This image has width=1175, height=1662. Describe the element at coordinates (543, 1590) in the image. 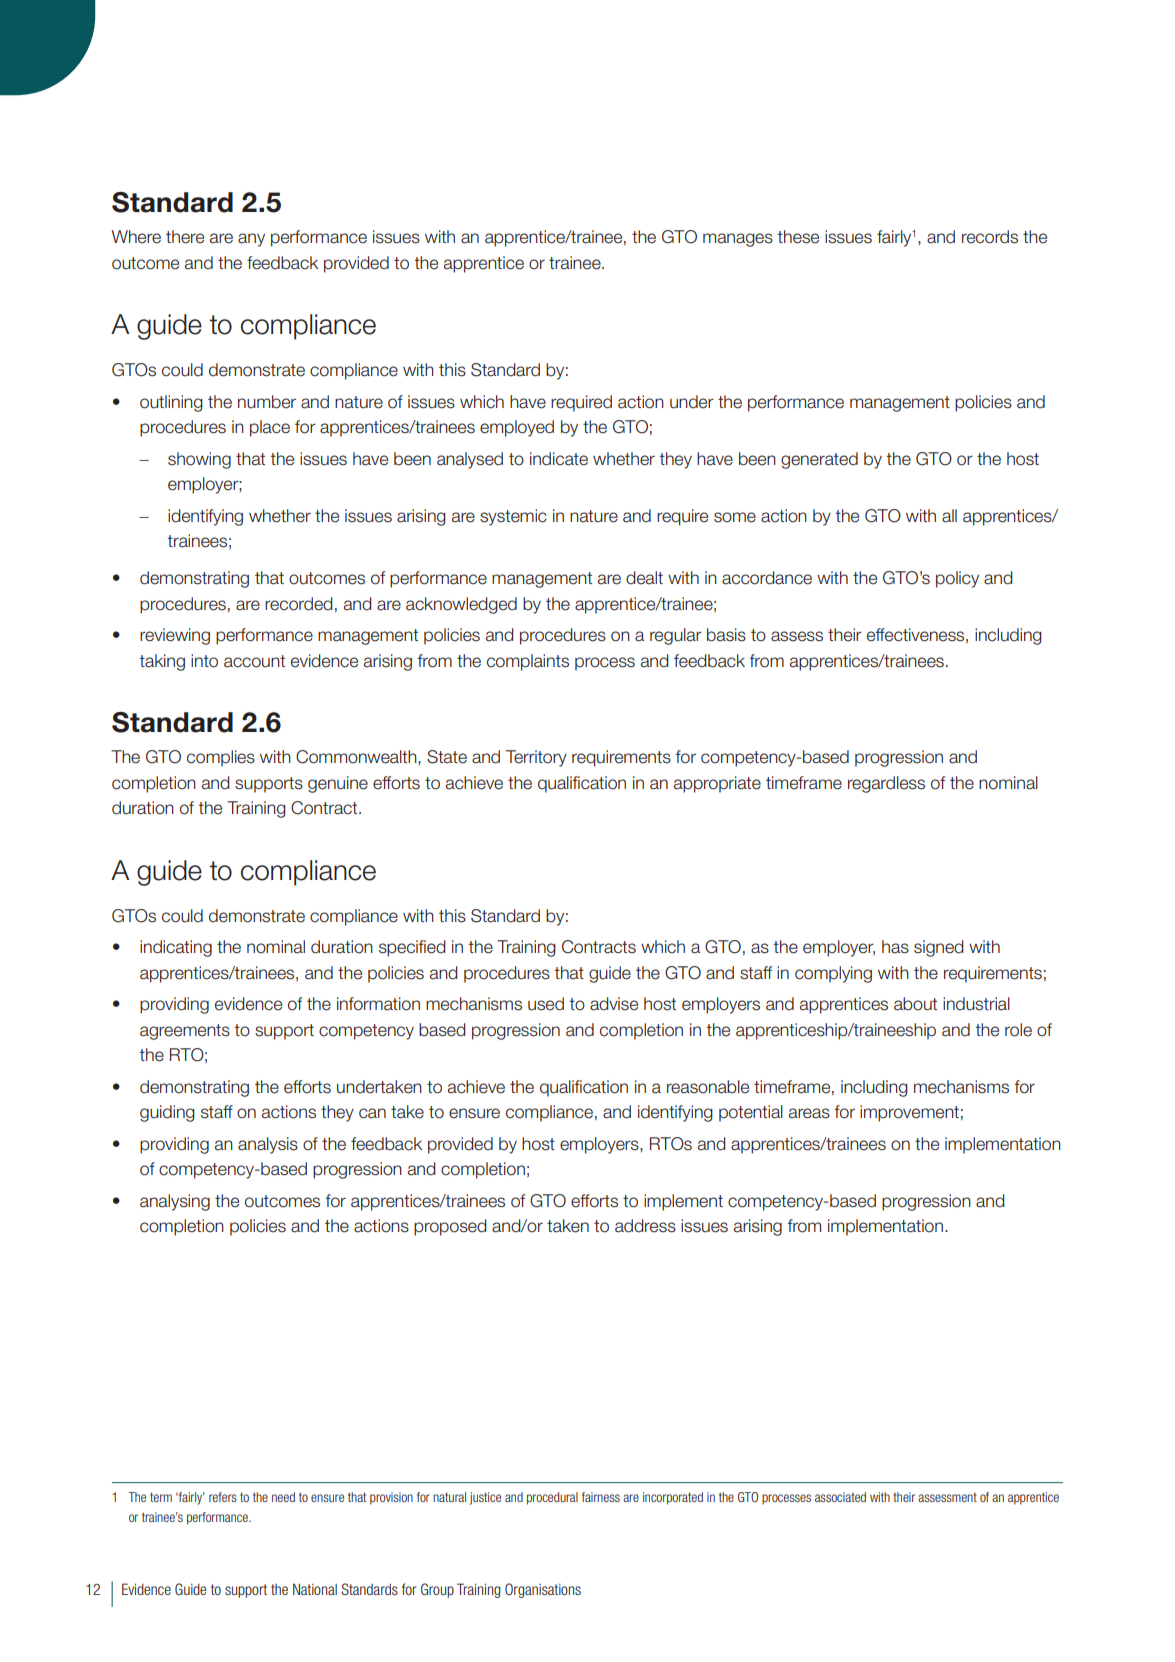

I see `Organisations` at that location.
